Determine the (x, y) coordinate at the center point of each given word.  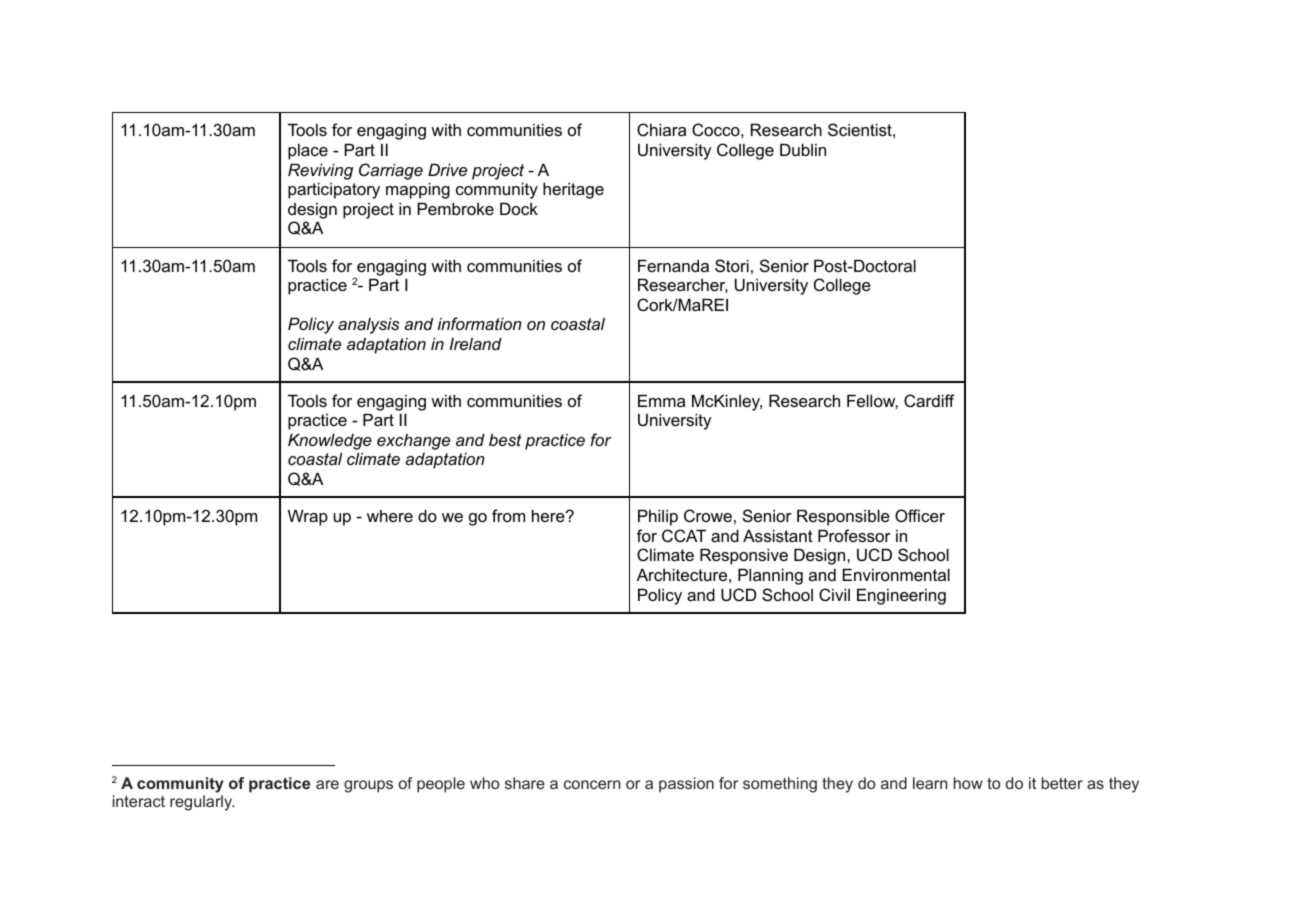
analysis (368, 325)
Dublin (803, 149)
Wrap (308, 517)
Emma (661, 400)
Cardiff (929, 400)
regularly (202, 803)
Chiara (661, 129)
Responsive (744, 556)
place (308, 152)
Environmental (896, 574)
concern (592, 784)
